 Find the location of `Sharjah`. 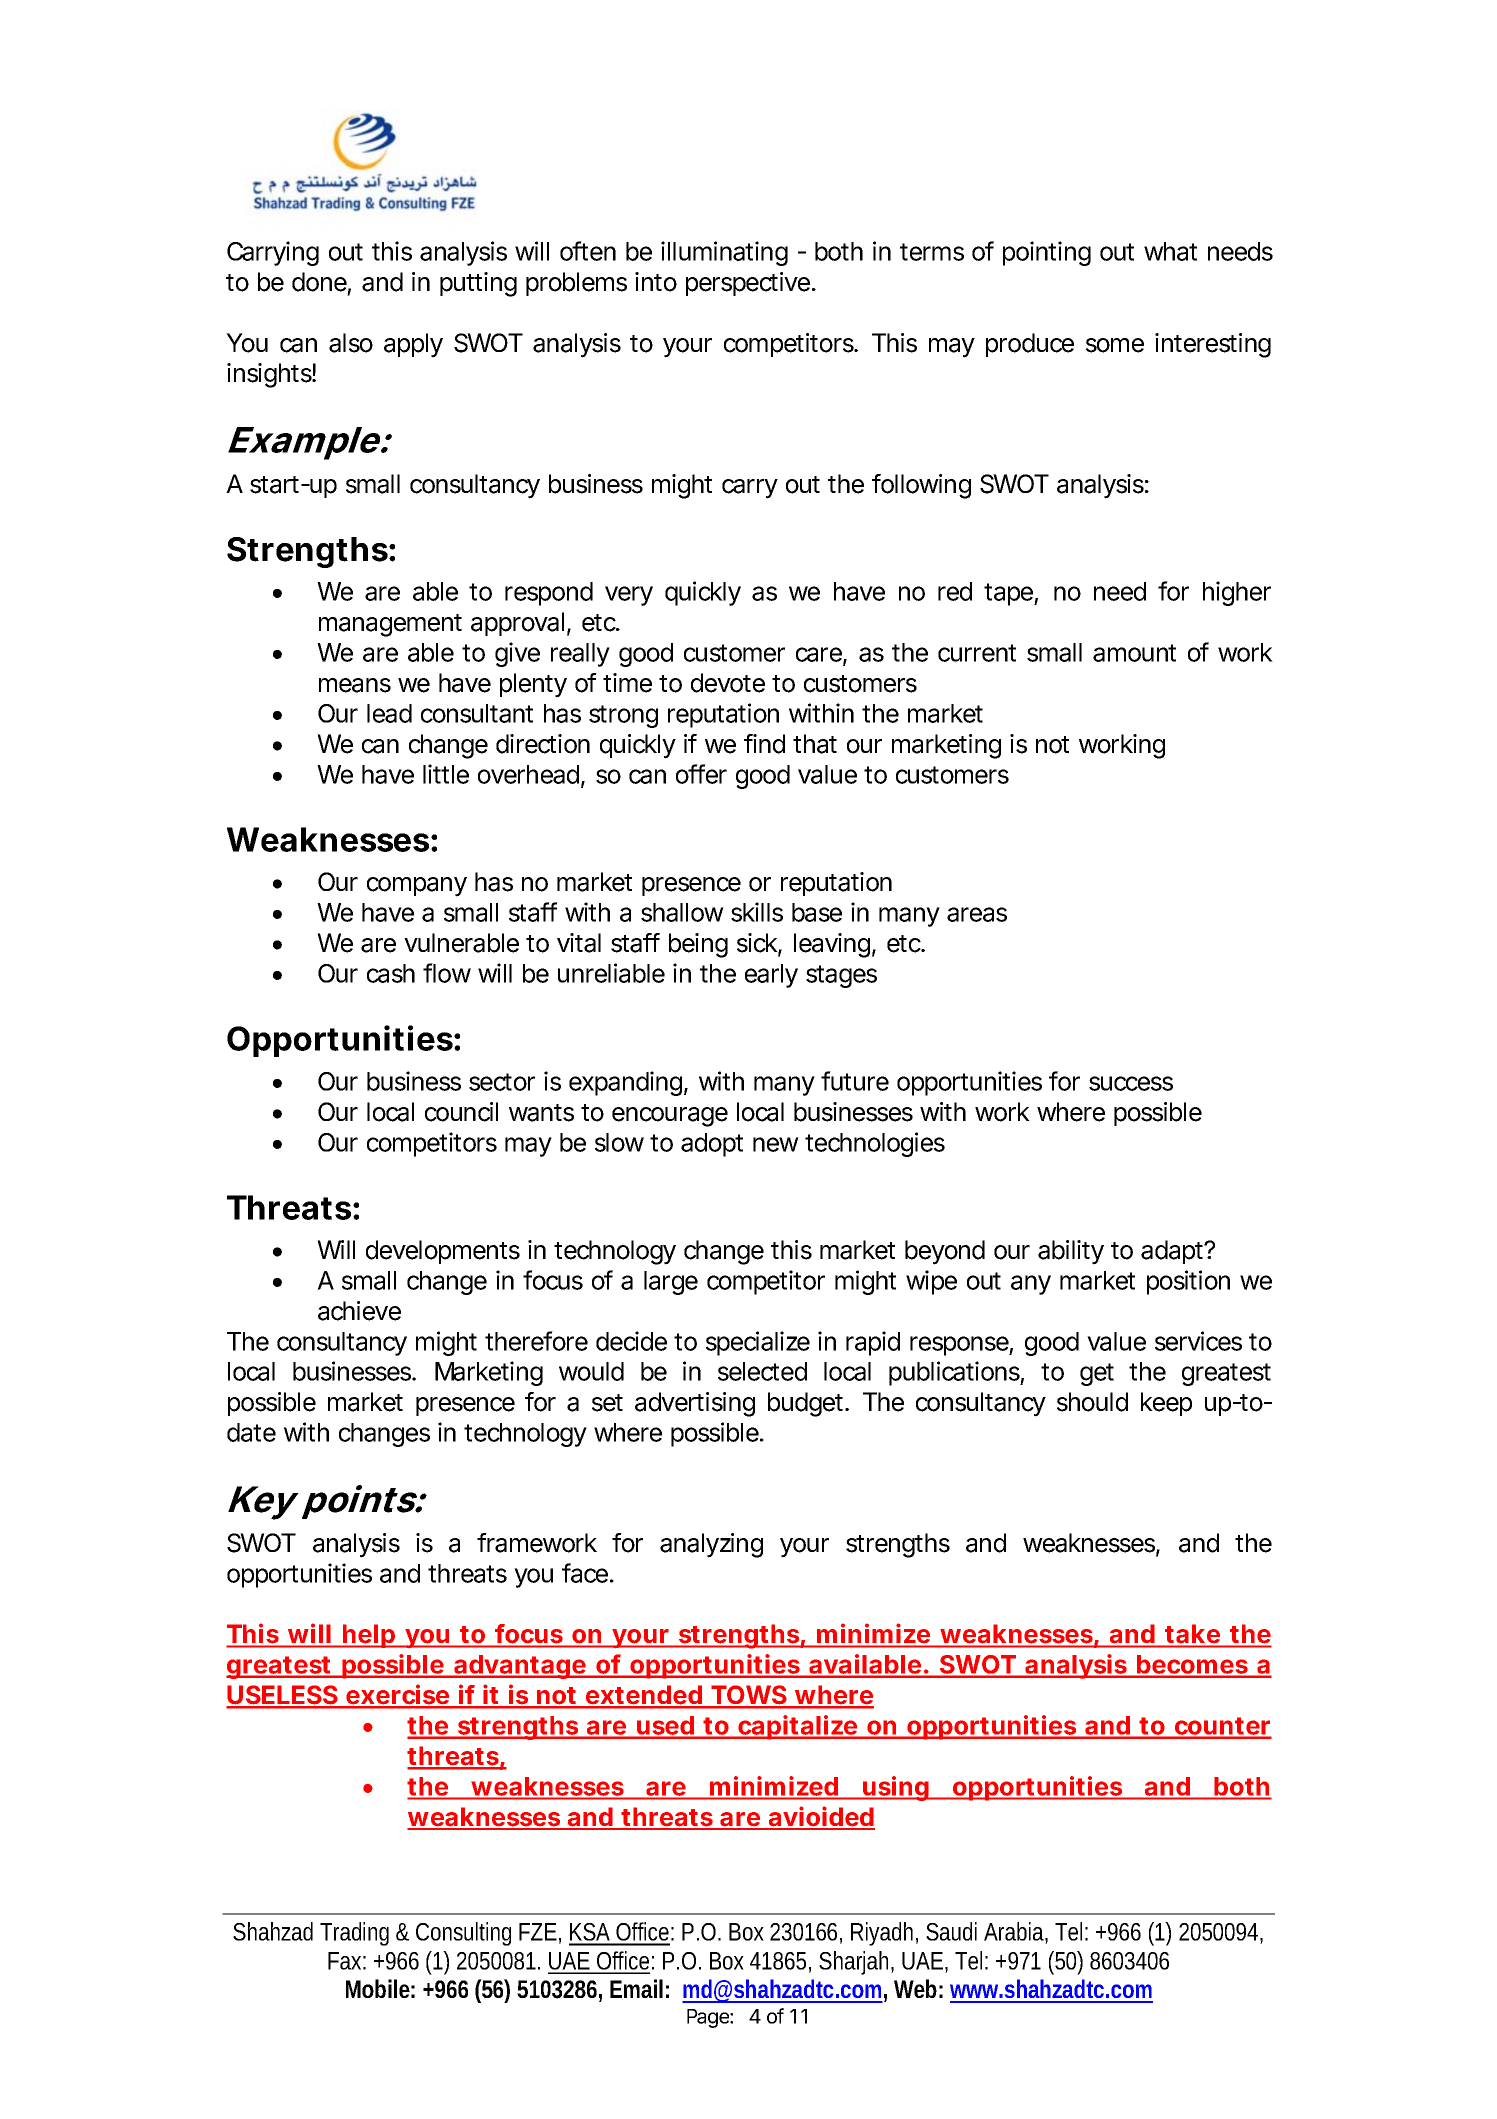

Sharjah is located at coordinates (856, 1963).
